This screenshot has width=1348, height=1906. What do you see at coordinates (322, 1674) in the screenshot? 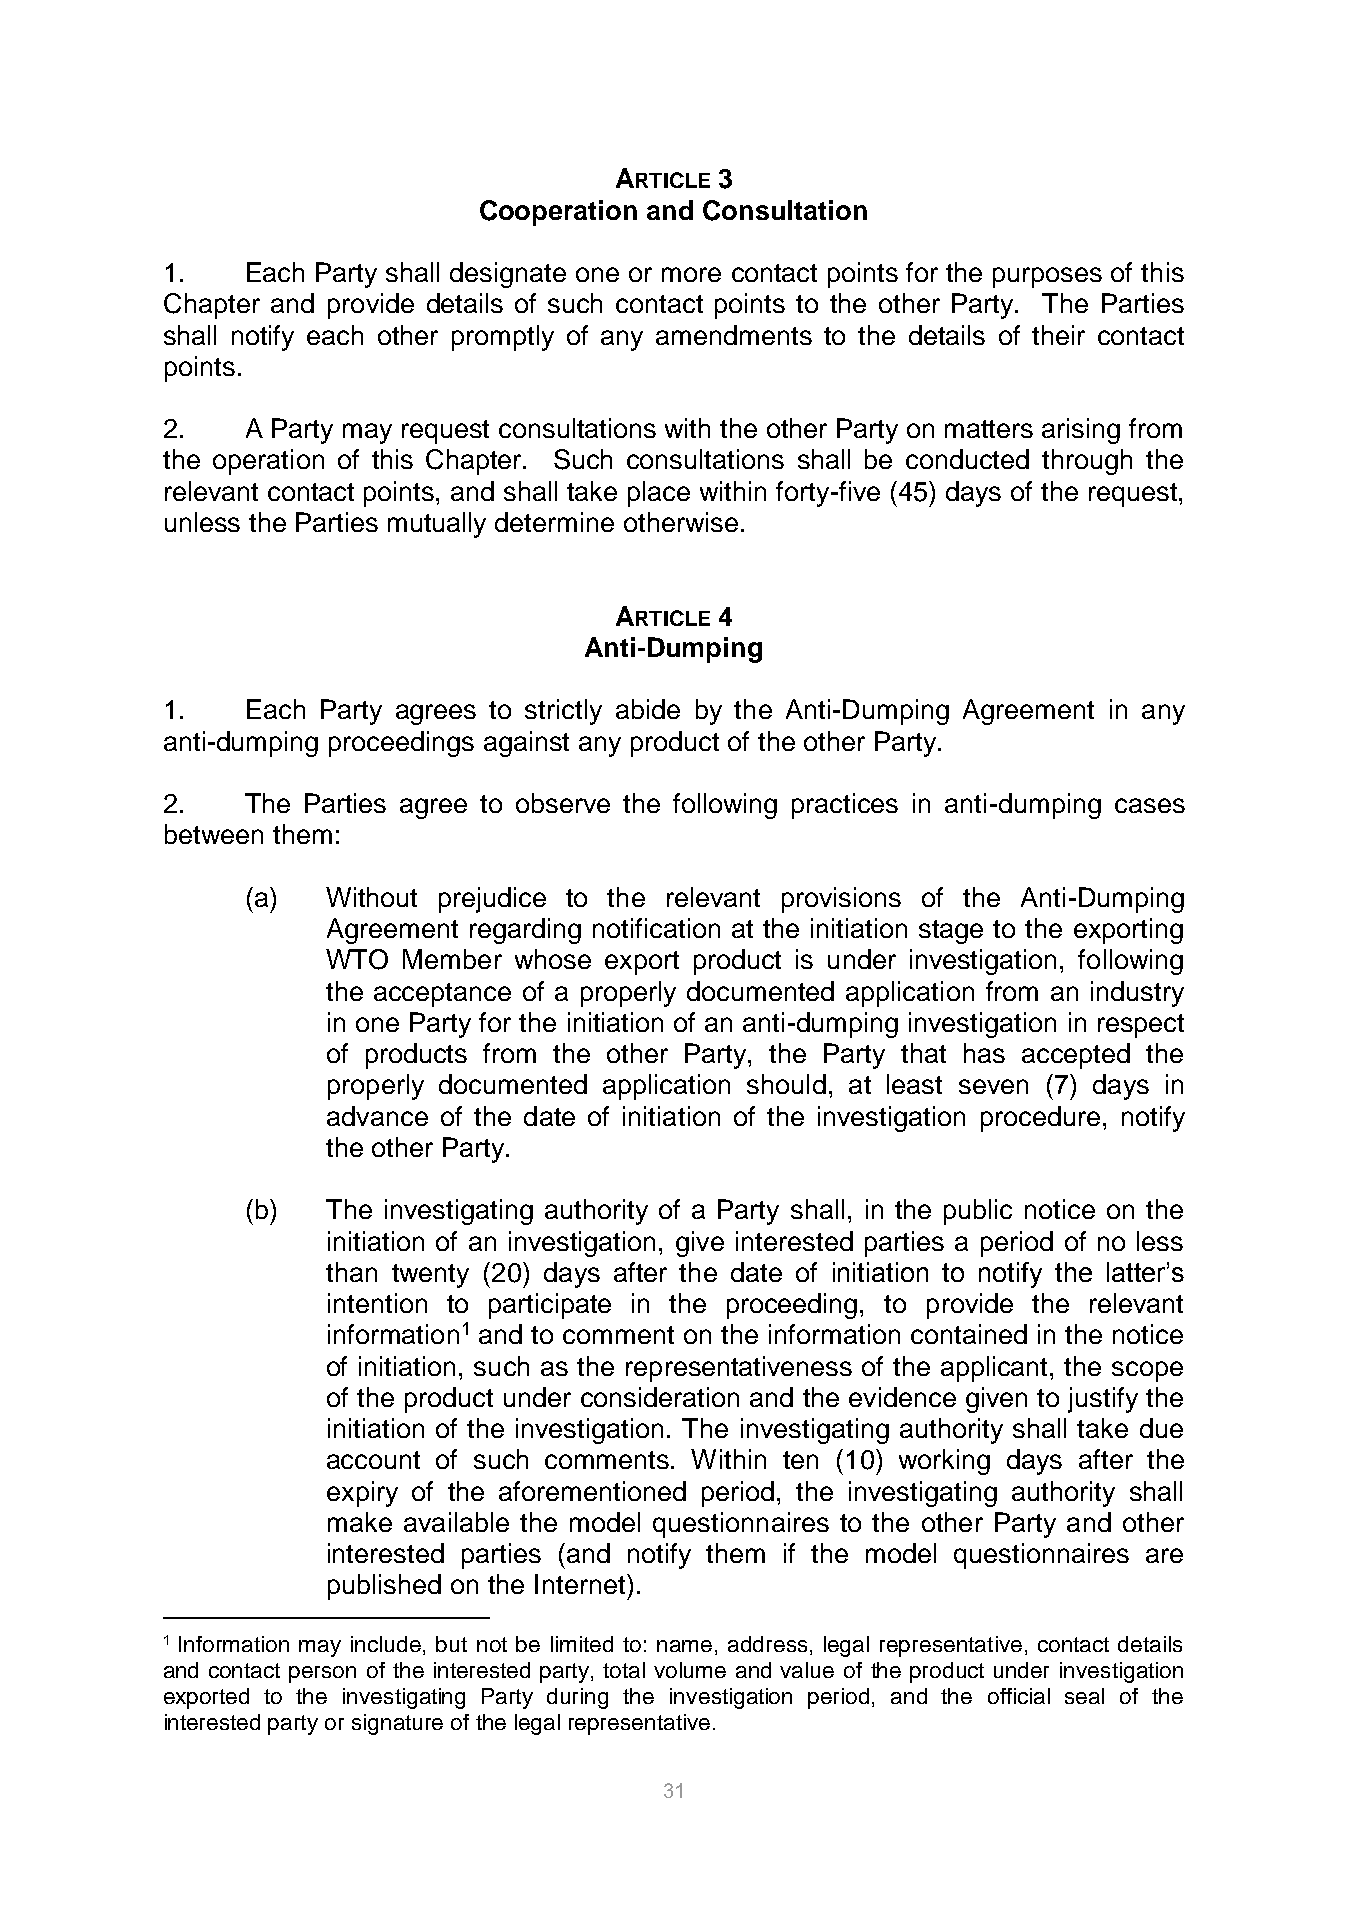
I see `person` at bounding box center [322, 1674].
